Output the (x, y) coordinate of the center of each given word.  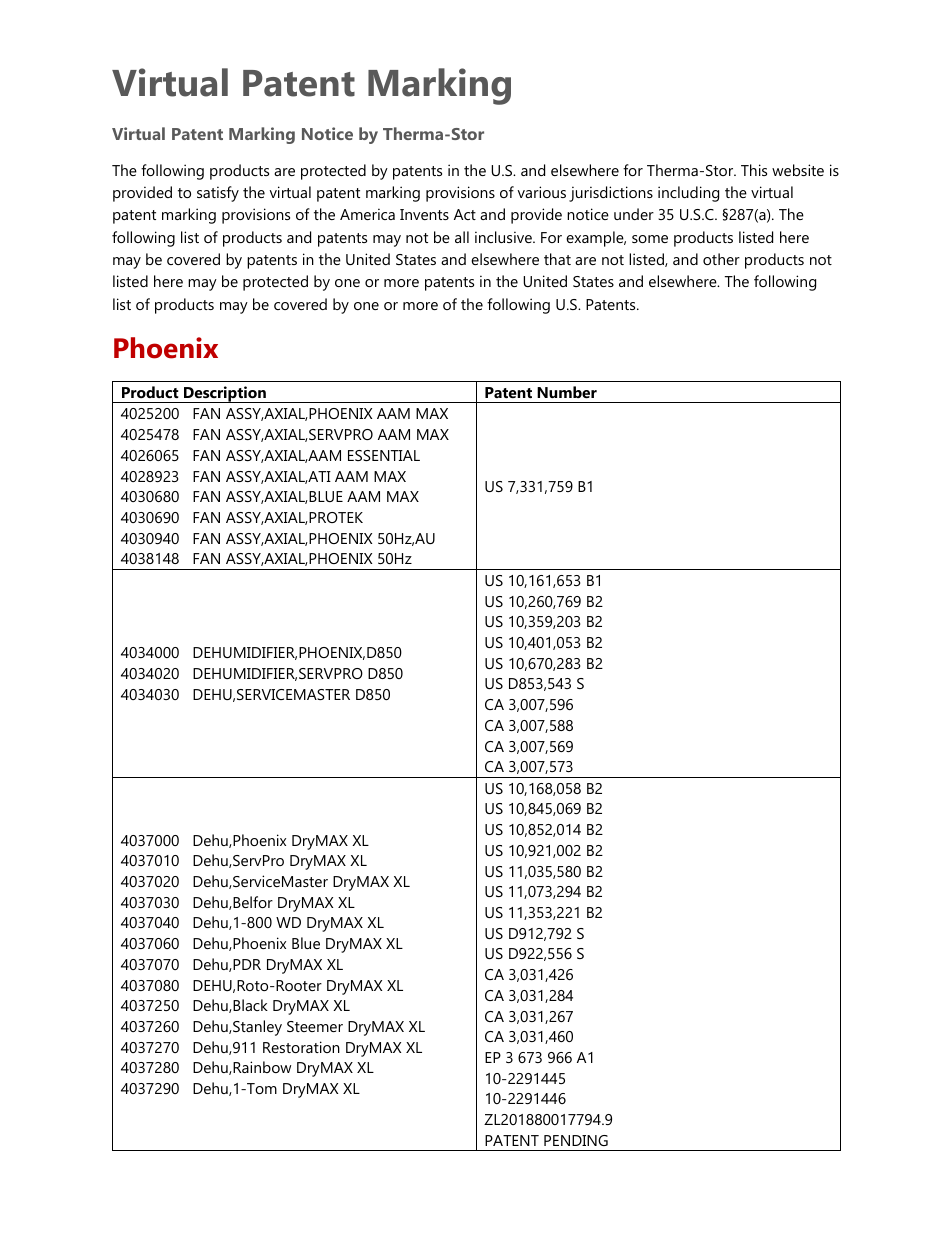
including (688, 194)
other (721, 259)
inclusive (504, 237)
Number (567, 392)
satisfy (218, 194)
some (650, 239)
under (634, 214)
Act (465, 214)
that (557, 259)
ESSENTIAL (384, 455)
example (596, 239)
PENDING (576, 1140)
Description (225, 394)
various (541, 192)
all (462, 237)
